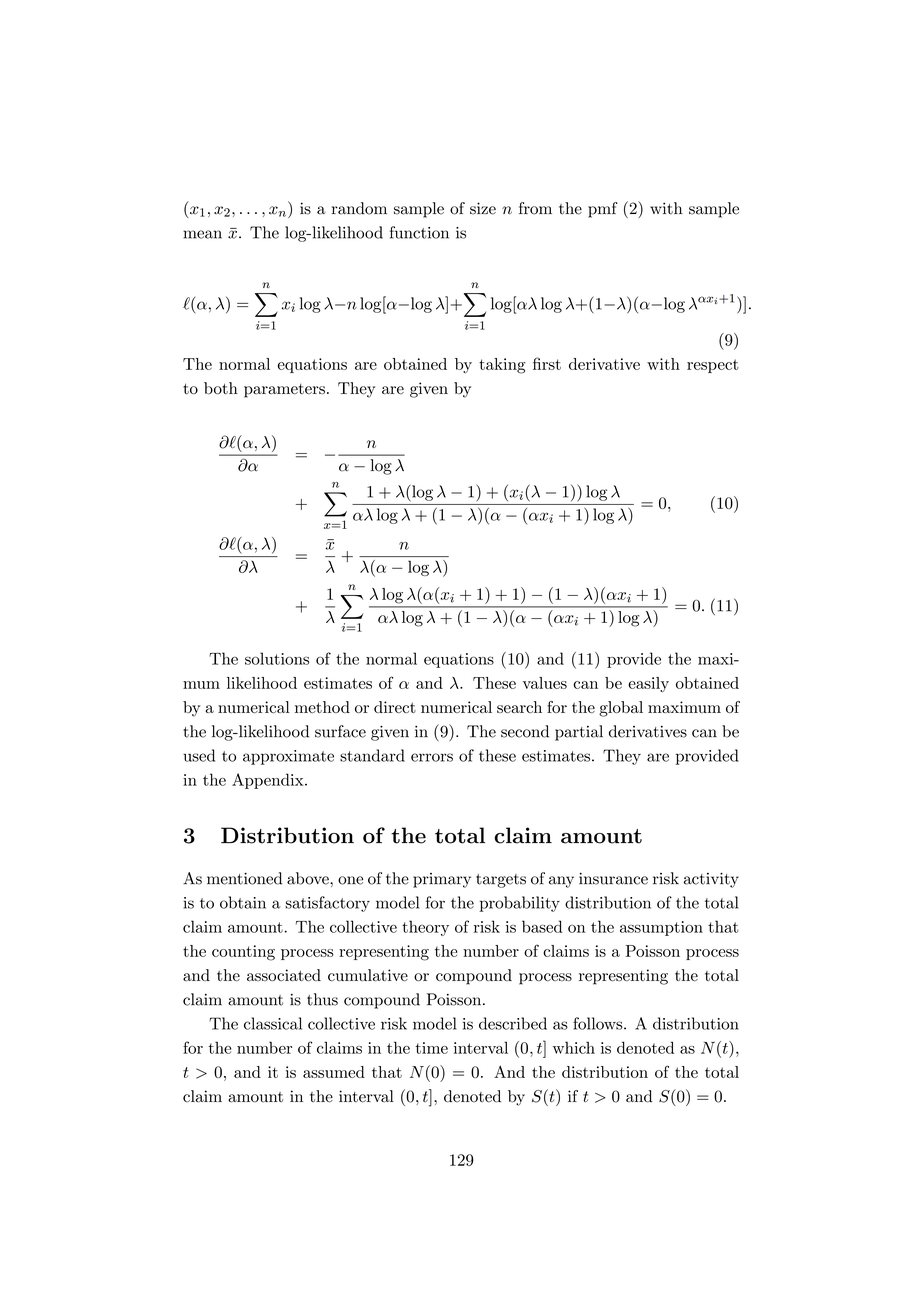 The image size is (924, 1308). I want to click on parameters, so click(284, 391).
